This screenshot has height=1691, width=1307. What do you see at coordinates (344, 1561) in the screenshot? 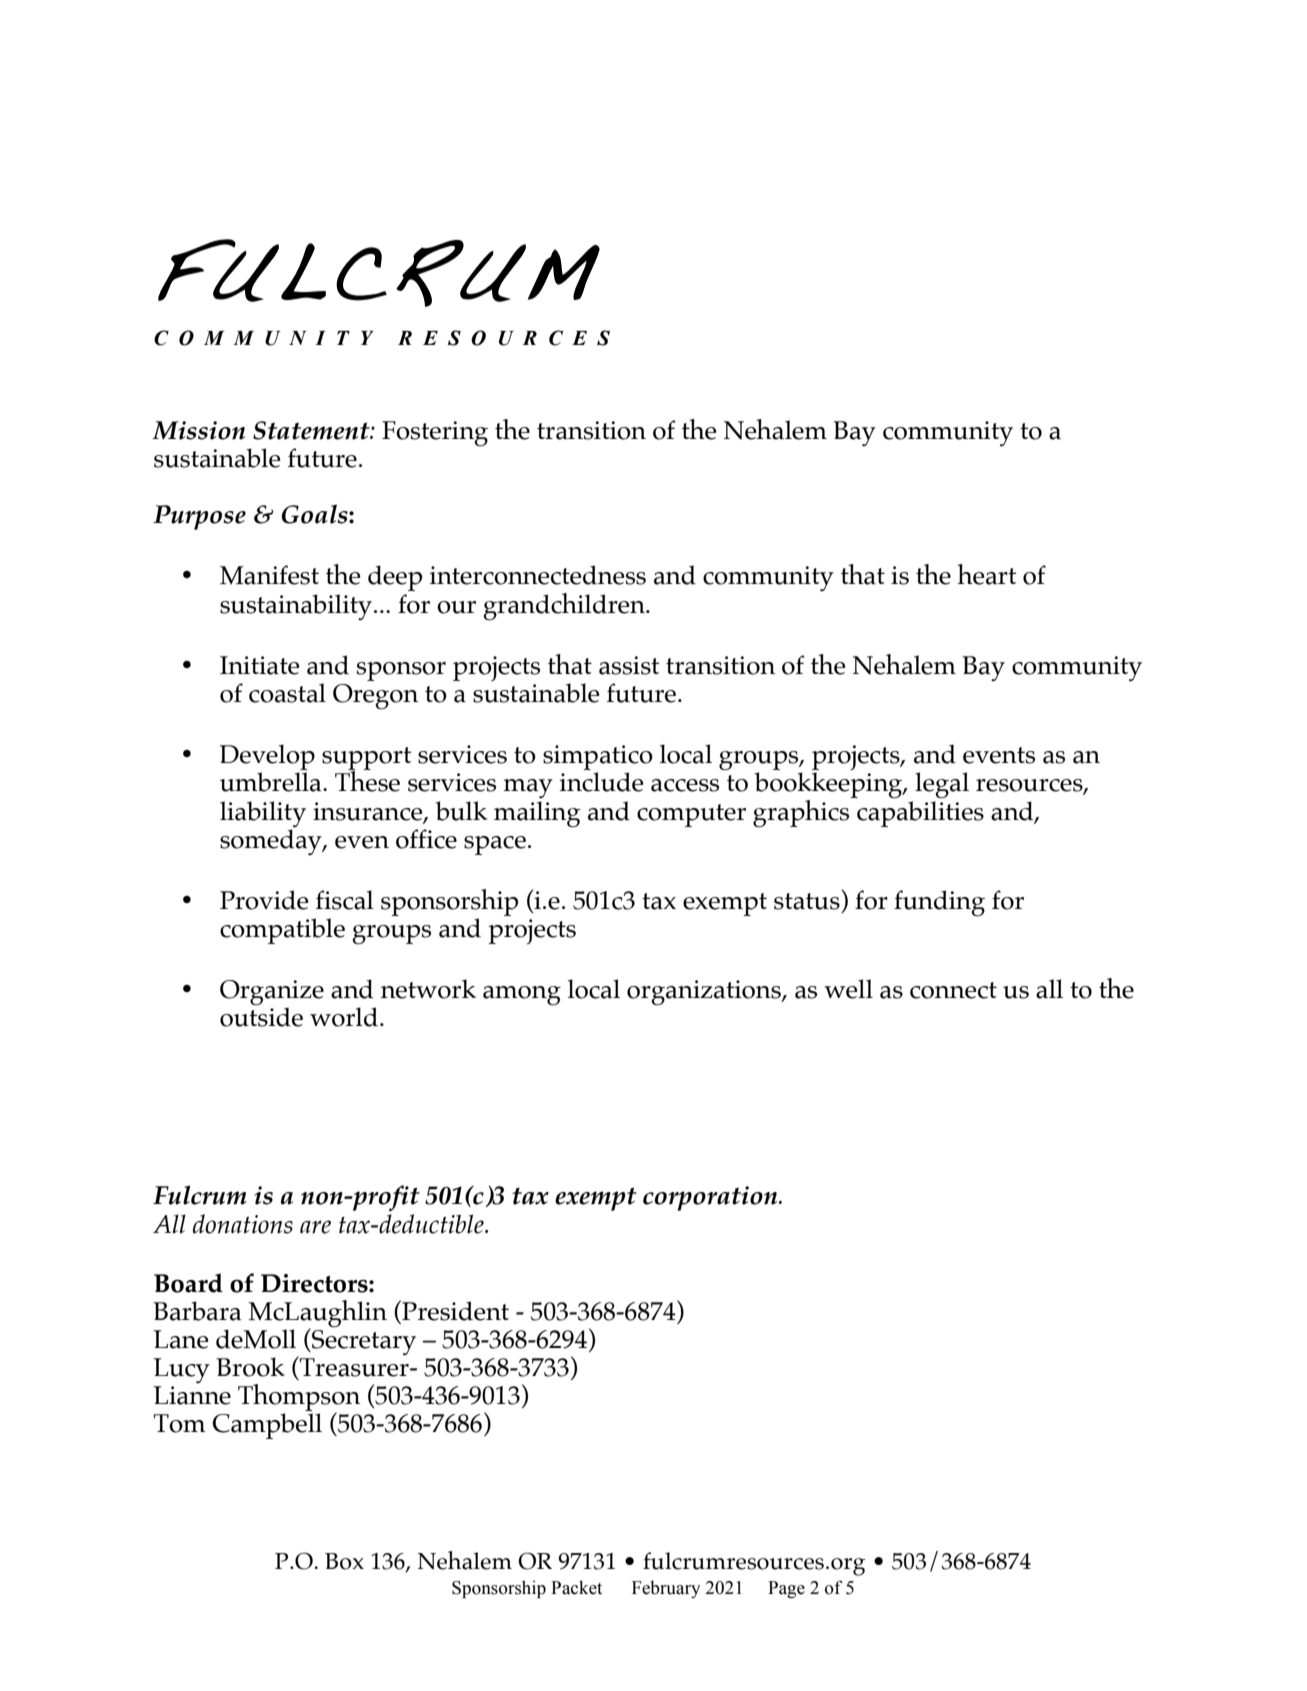
I see `Box` at bounding box center [344, 1561].
